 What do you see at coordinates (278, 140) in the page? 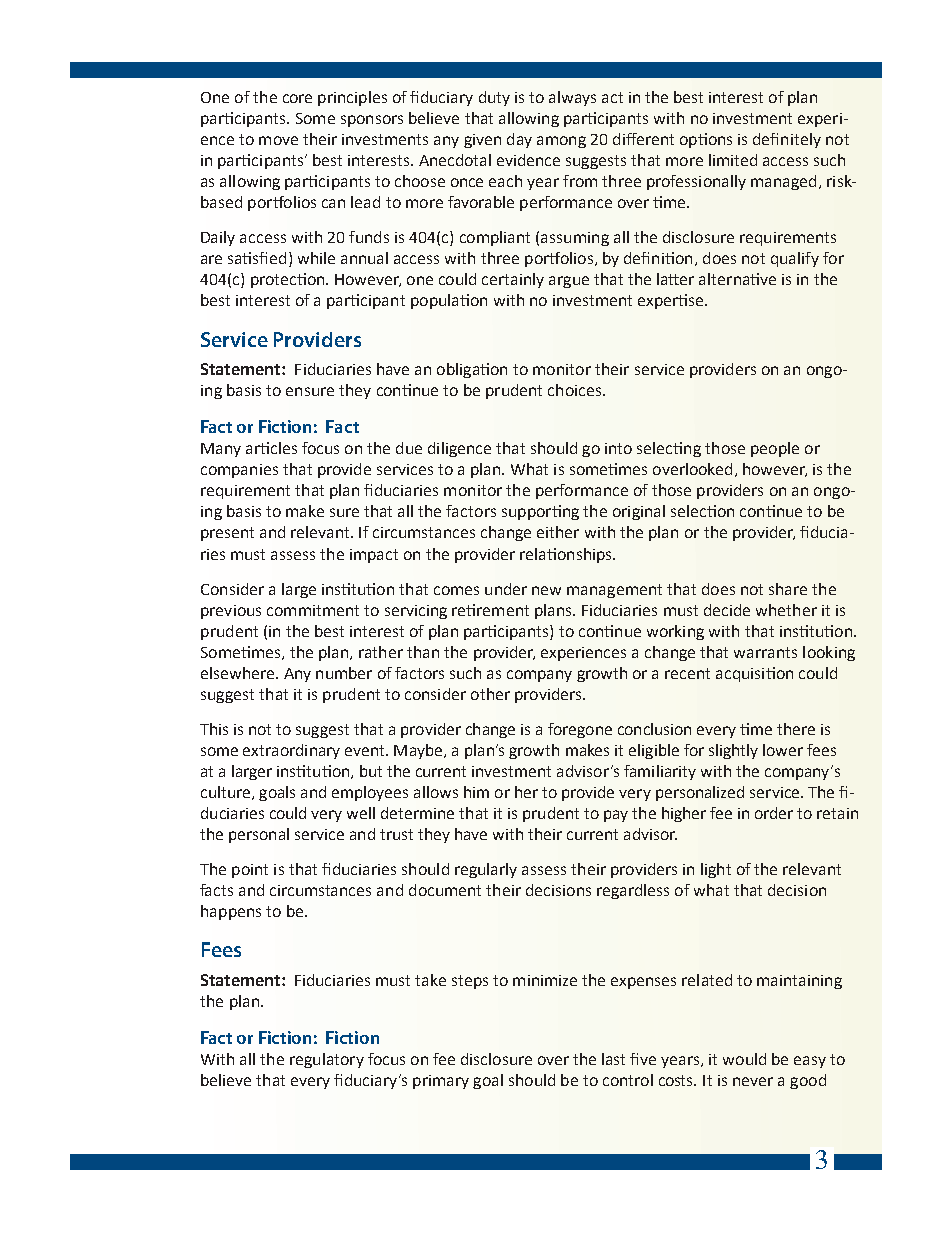
I see `move` at bounding box center [278, 140].
